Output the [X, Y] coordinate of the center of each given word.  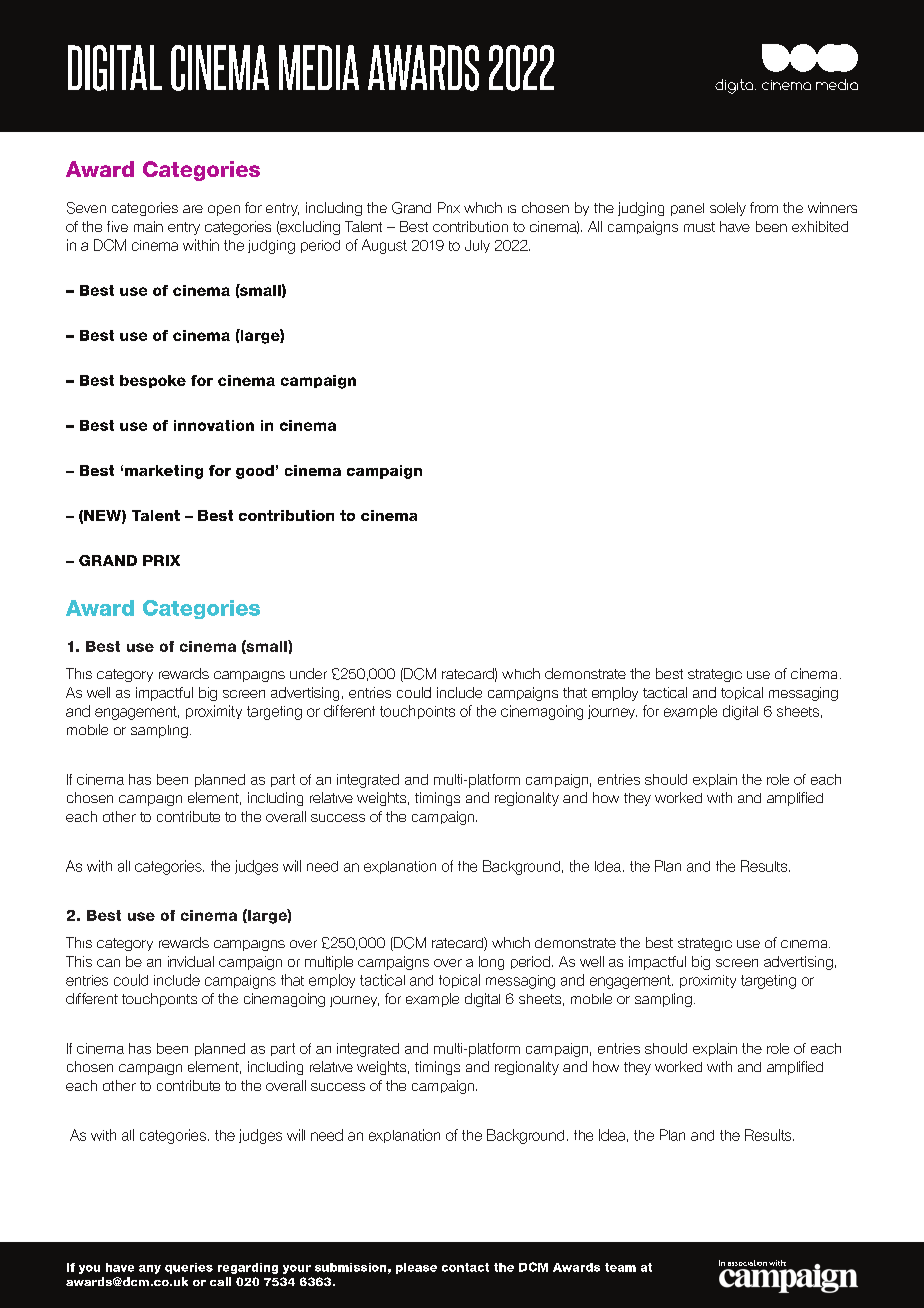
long [491, 963]
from [764, 207]
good [255, 472]
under [308, 673]
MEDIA [319, 67]
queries [189, 1268]
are [193, 209]
